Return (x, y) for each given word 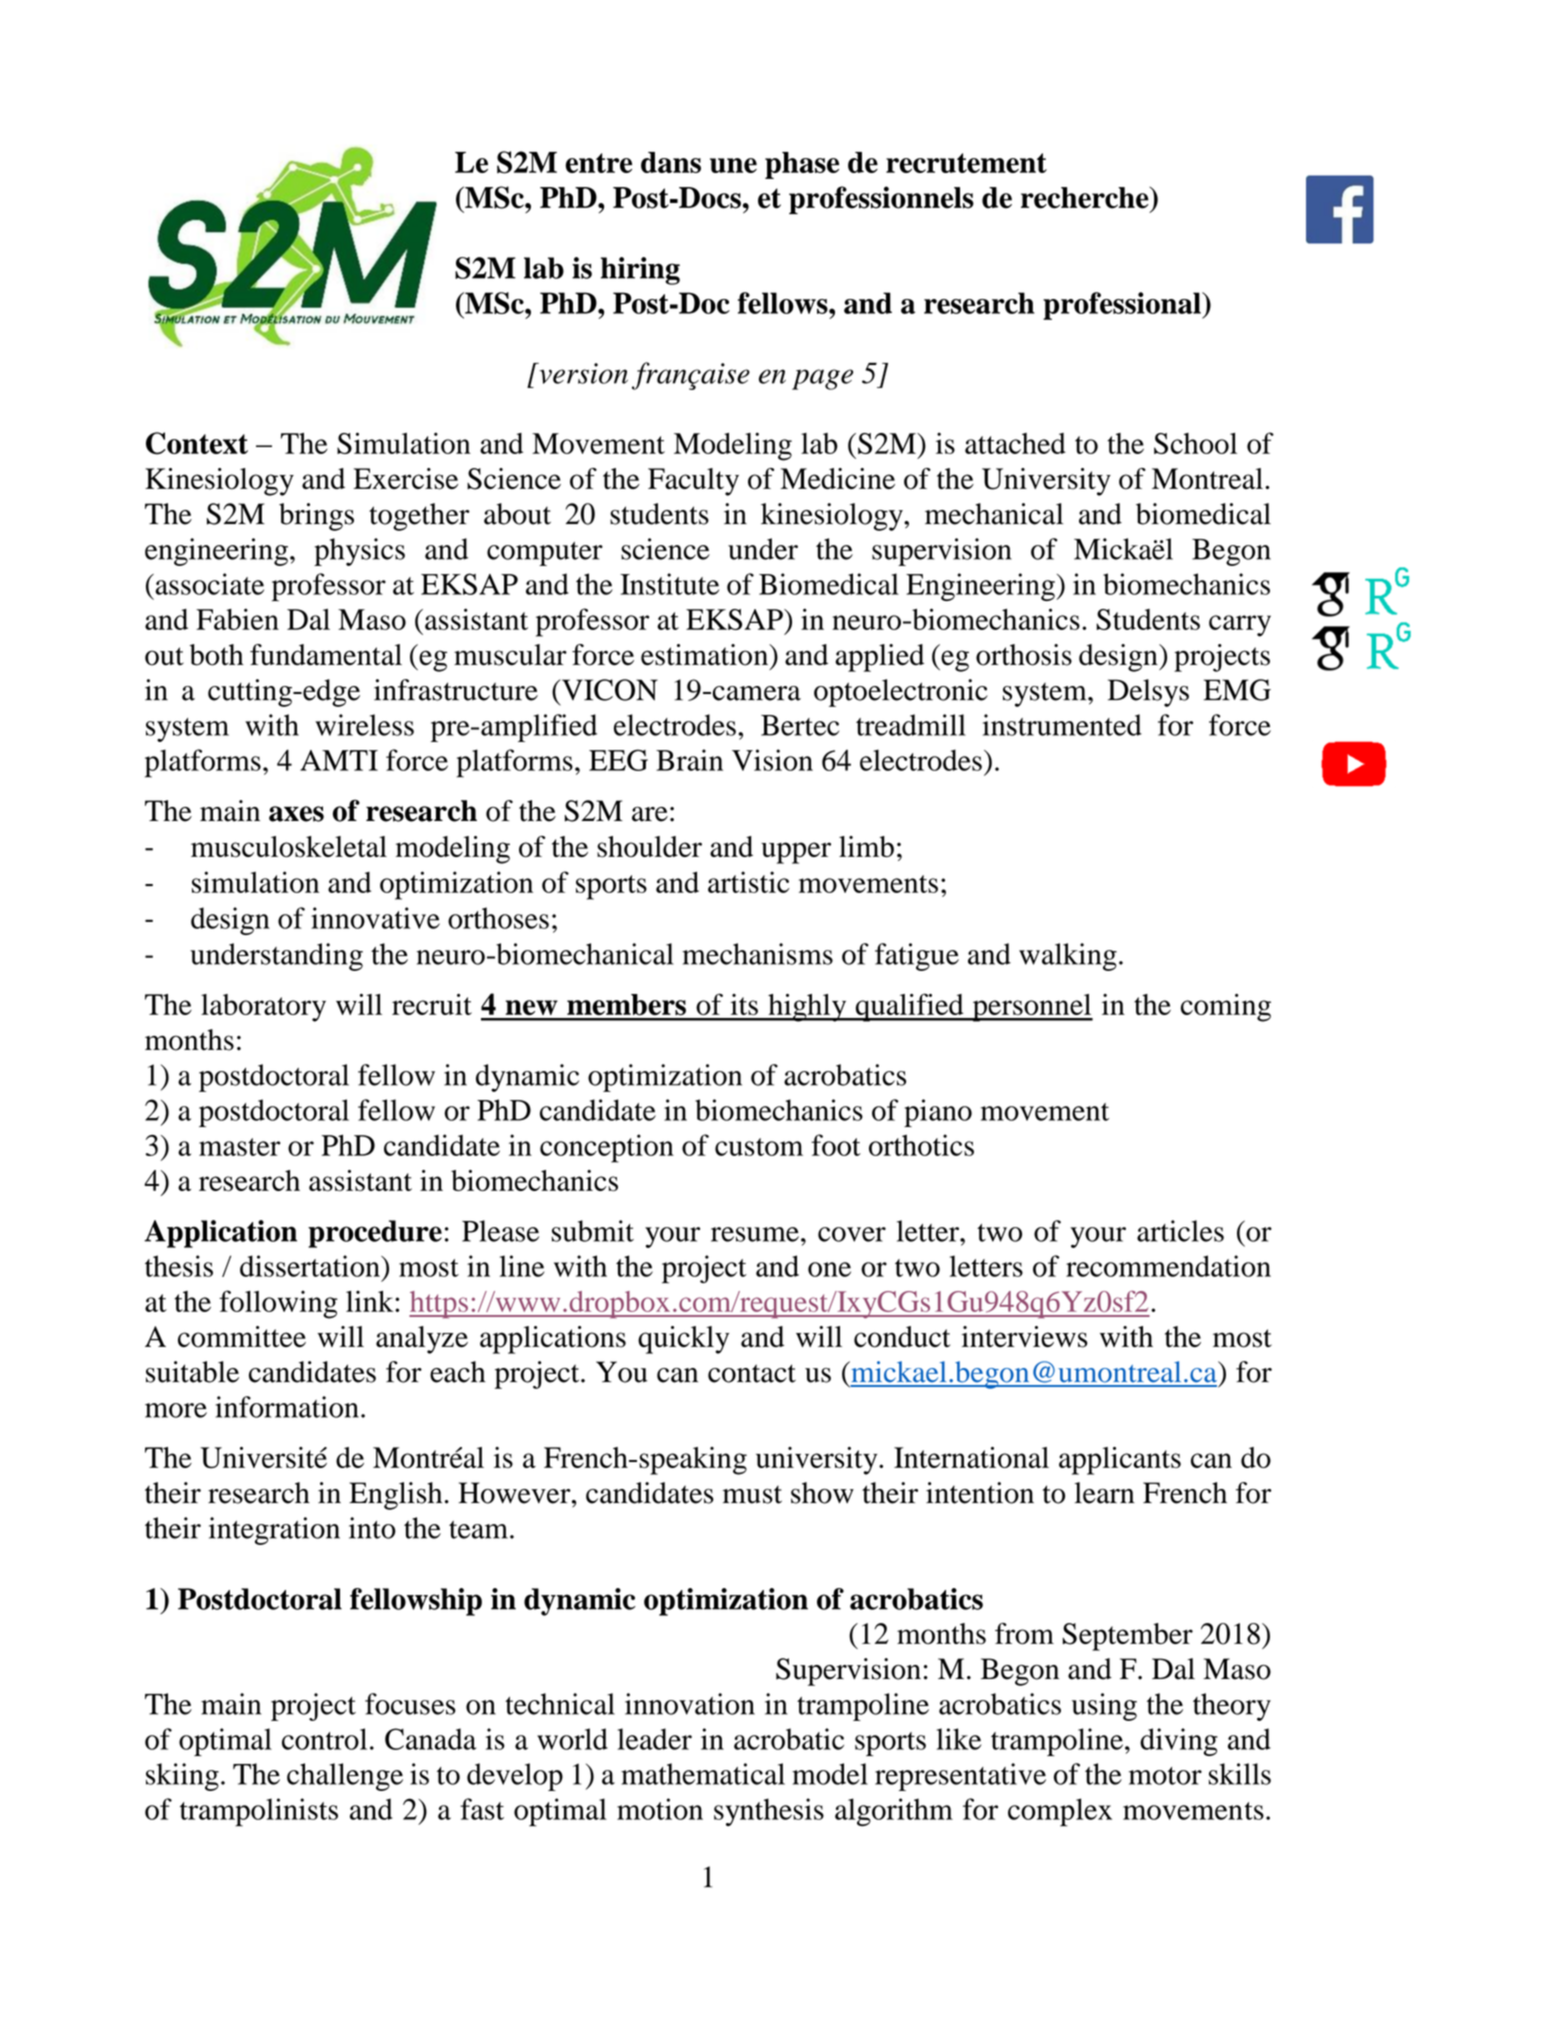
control (324, 1739)
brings (316, 517)
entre (598, 163)
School (1195, 443)
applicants (1120, 1461)
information (287, 1407)
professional (1123, 306)
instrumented (1062, 725)
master (239, 1147)
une (733, 165)
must (752, 1495)
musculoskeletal (289, 847)
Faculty (693, 482)
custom (759, 1147)
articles (1180, 1231)
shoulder (649, 847)
